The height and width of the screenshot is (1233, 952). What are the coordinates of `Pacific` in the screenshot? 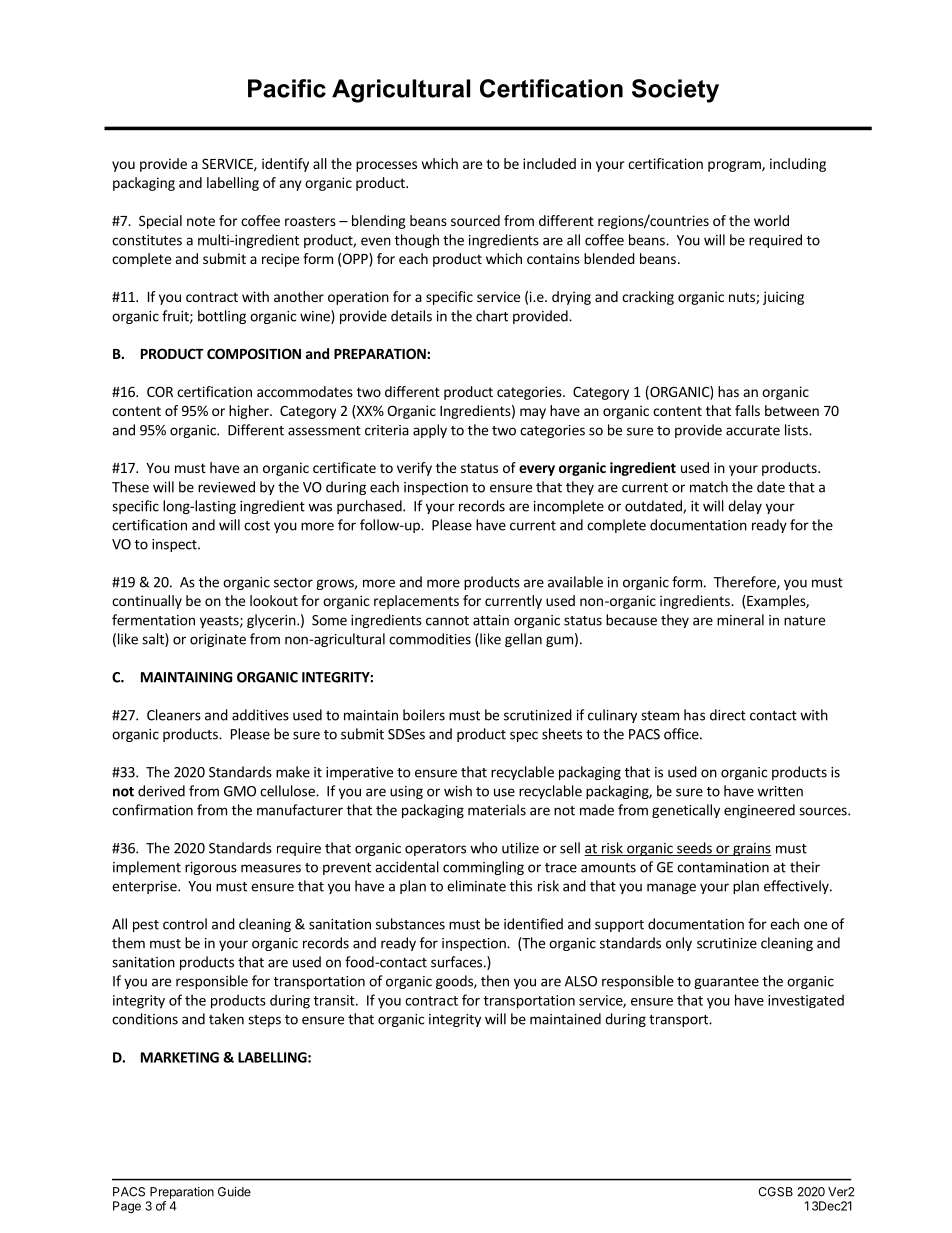 It's located at (287, 88).
